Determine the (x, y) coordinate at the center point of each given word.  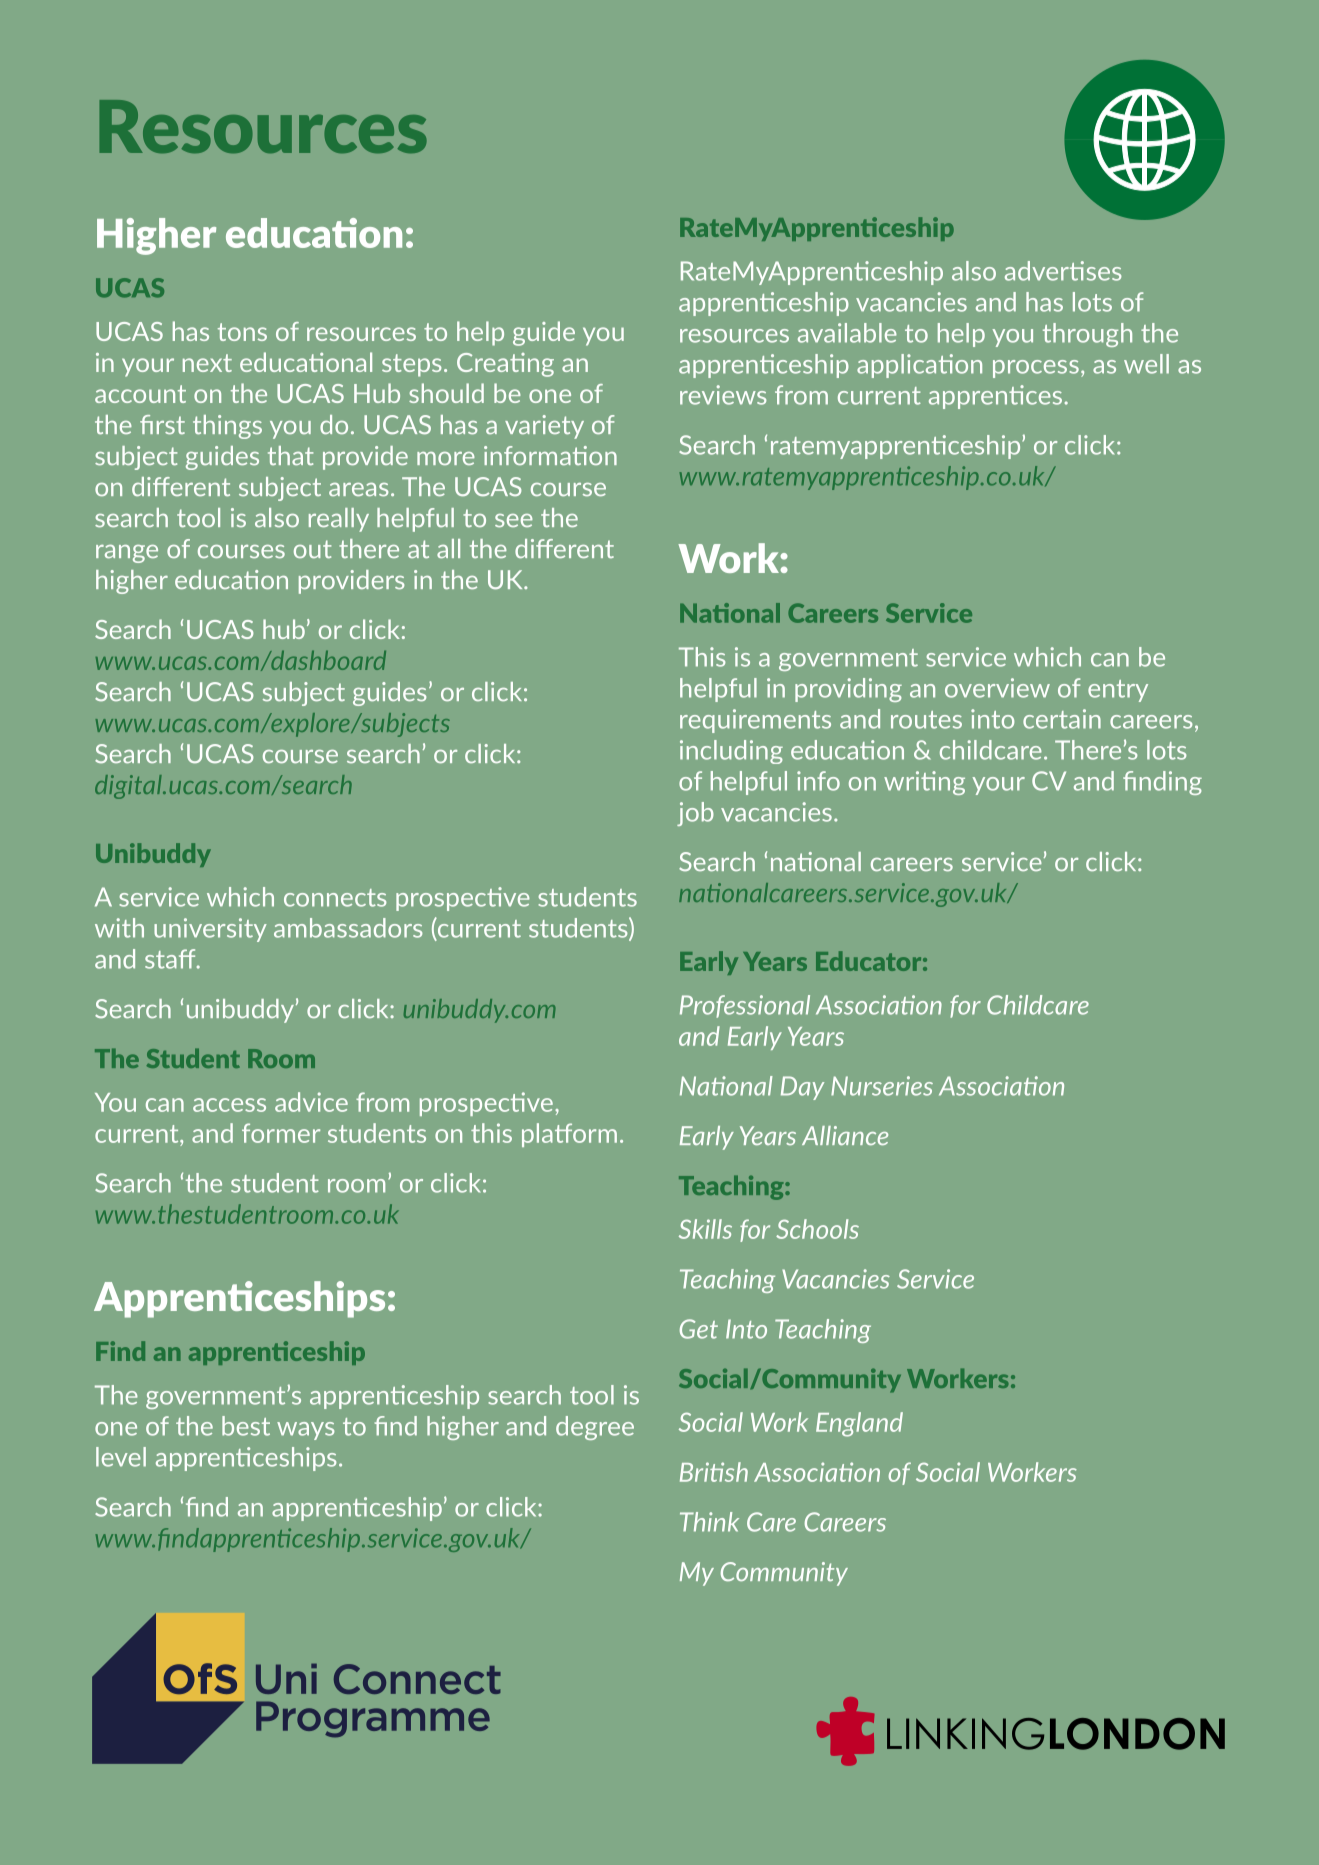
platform (569, 1135)
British (714, 1472)
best (246, 1426)
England (859, 1424)
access (229, 1105)
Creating (505, 365)
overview (997, 688)
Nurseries (882, 1086)
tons (242, 332)
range (127, 554)
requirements (755, 721)
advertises (1063, 271)
